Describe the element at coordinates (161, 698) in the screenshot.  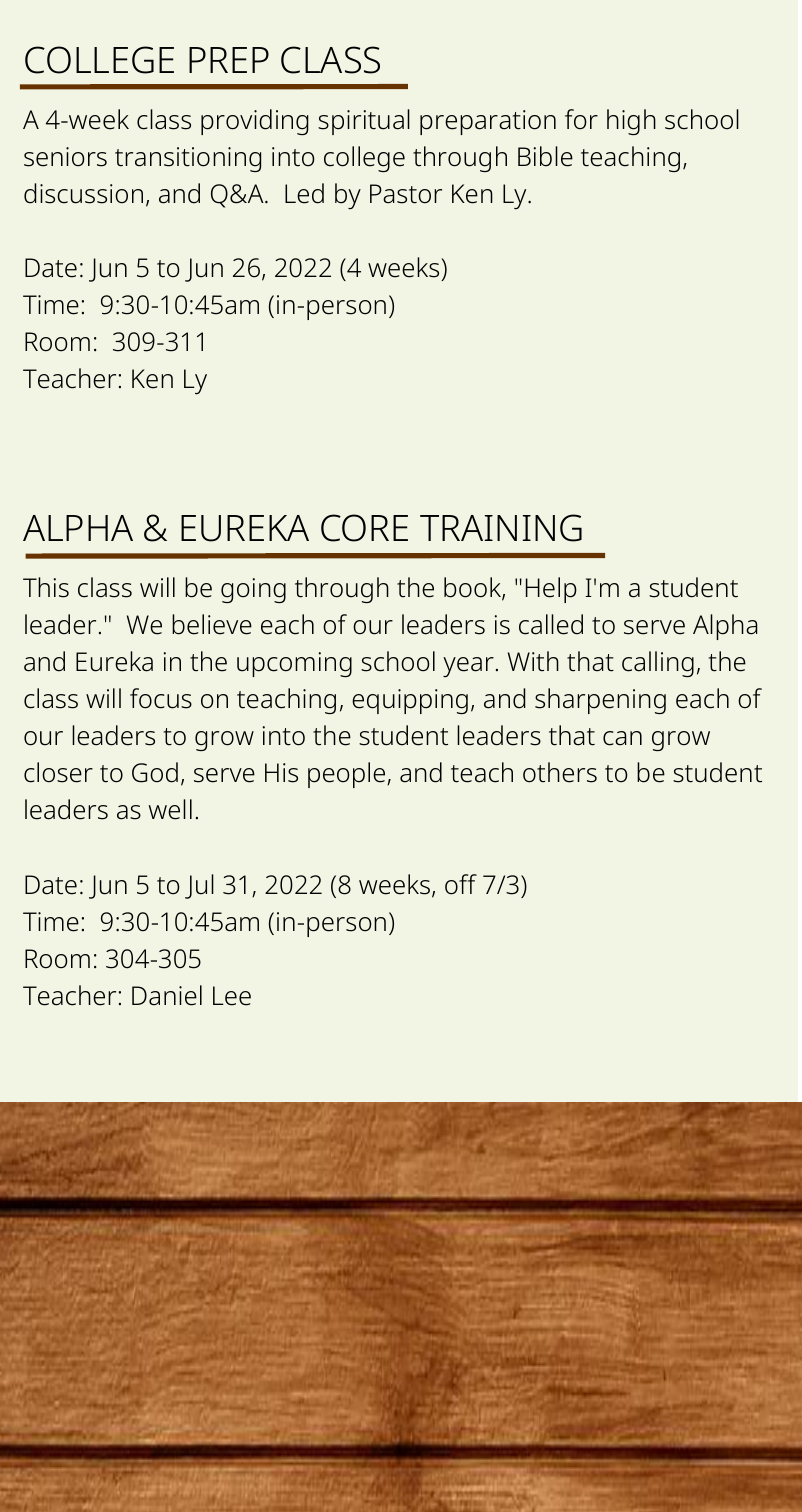
I see `focus` at that location.
